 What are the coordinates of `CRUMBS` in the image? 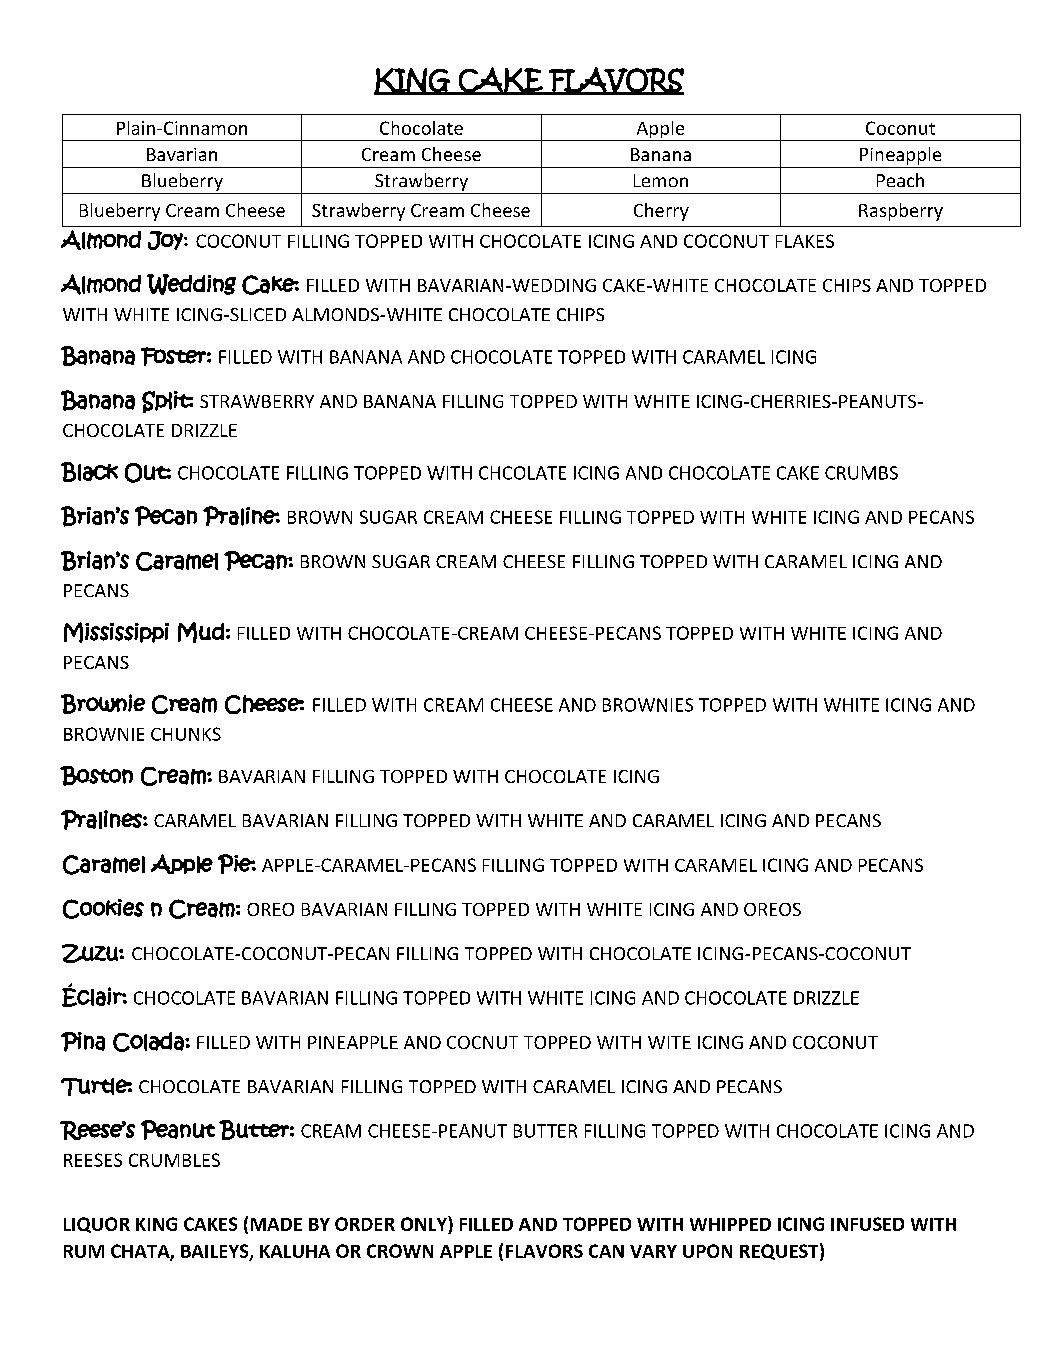 It's located at (861, 473).
